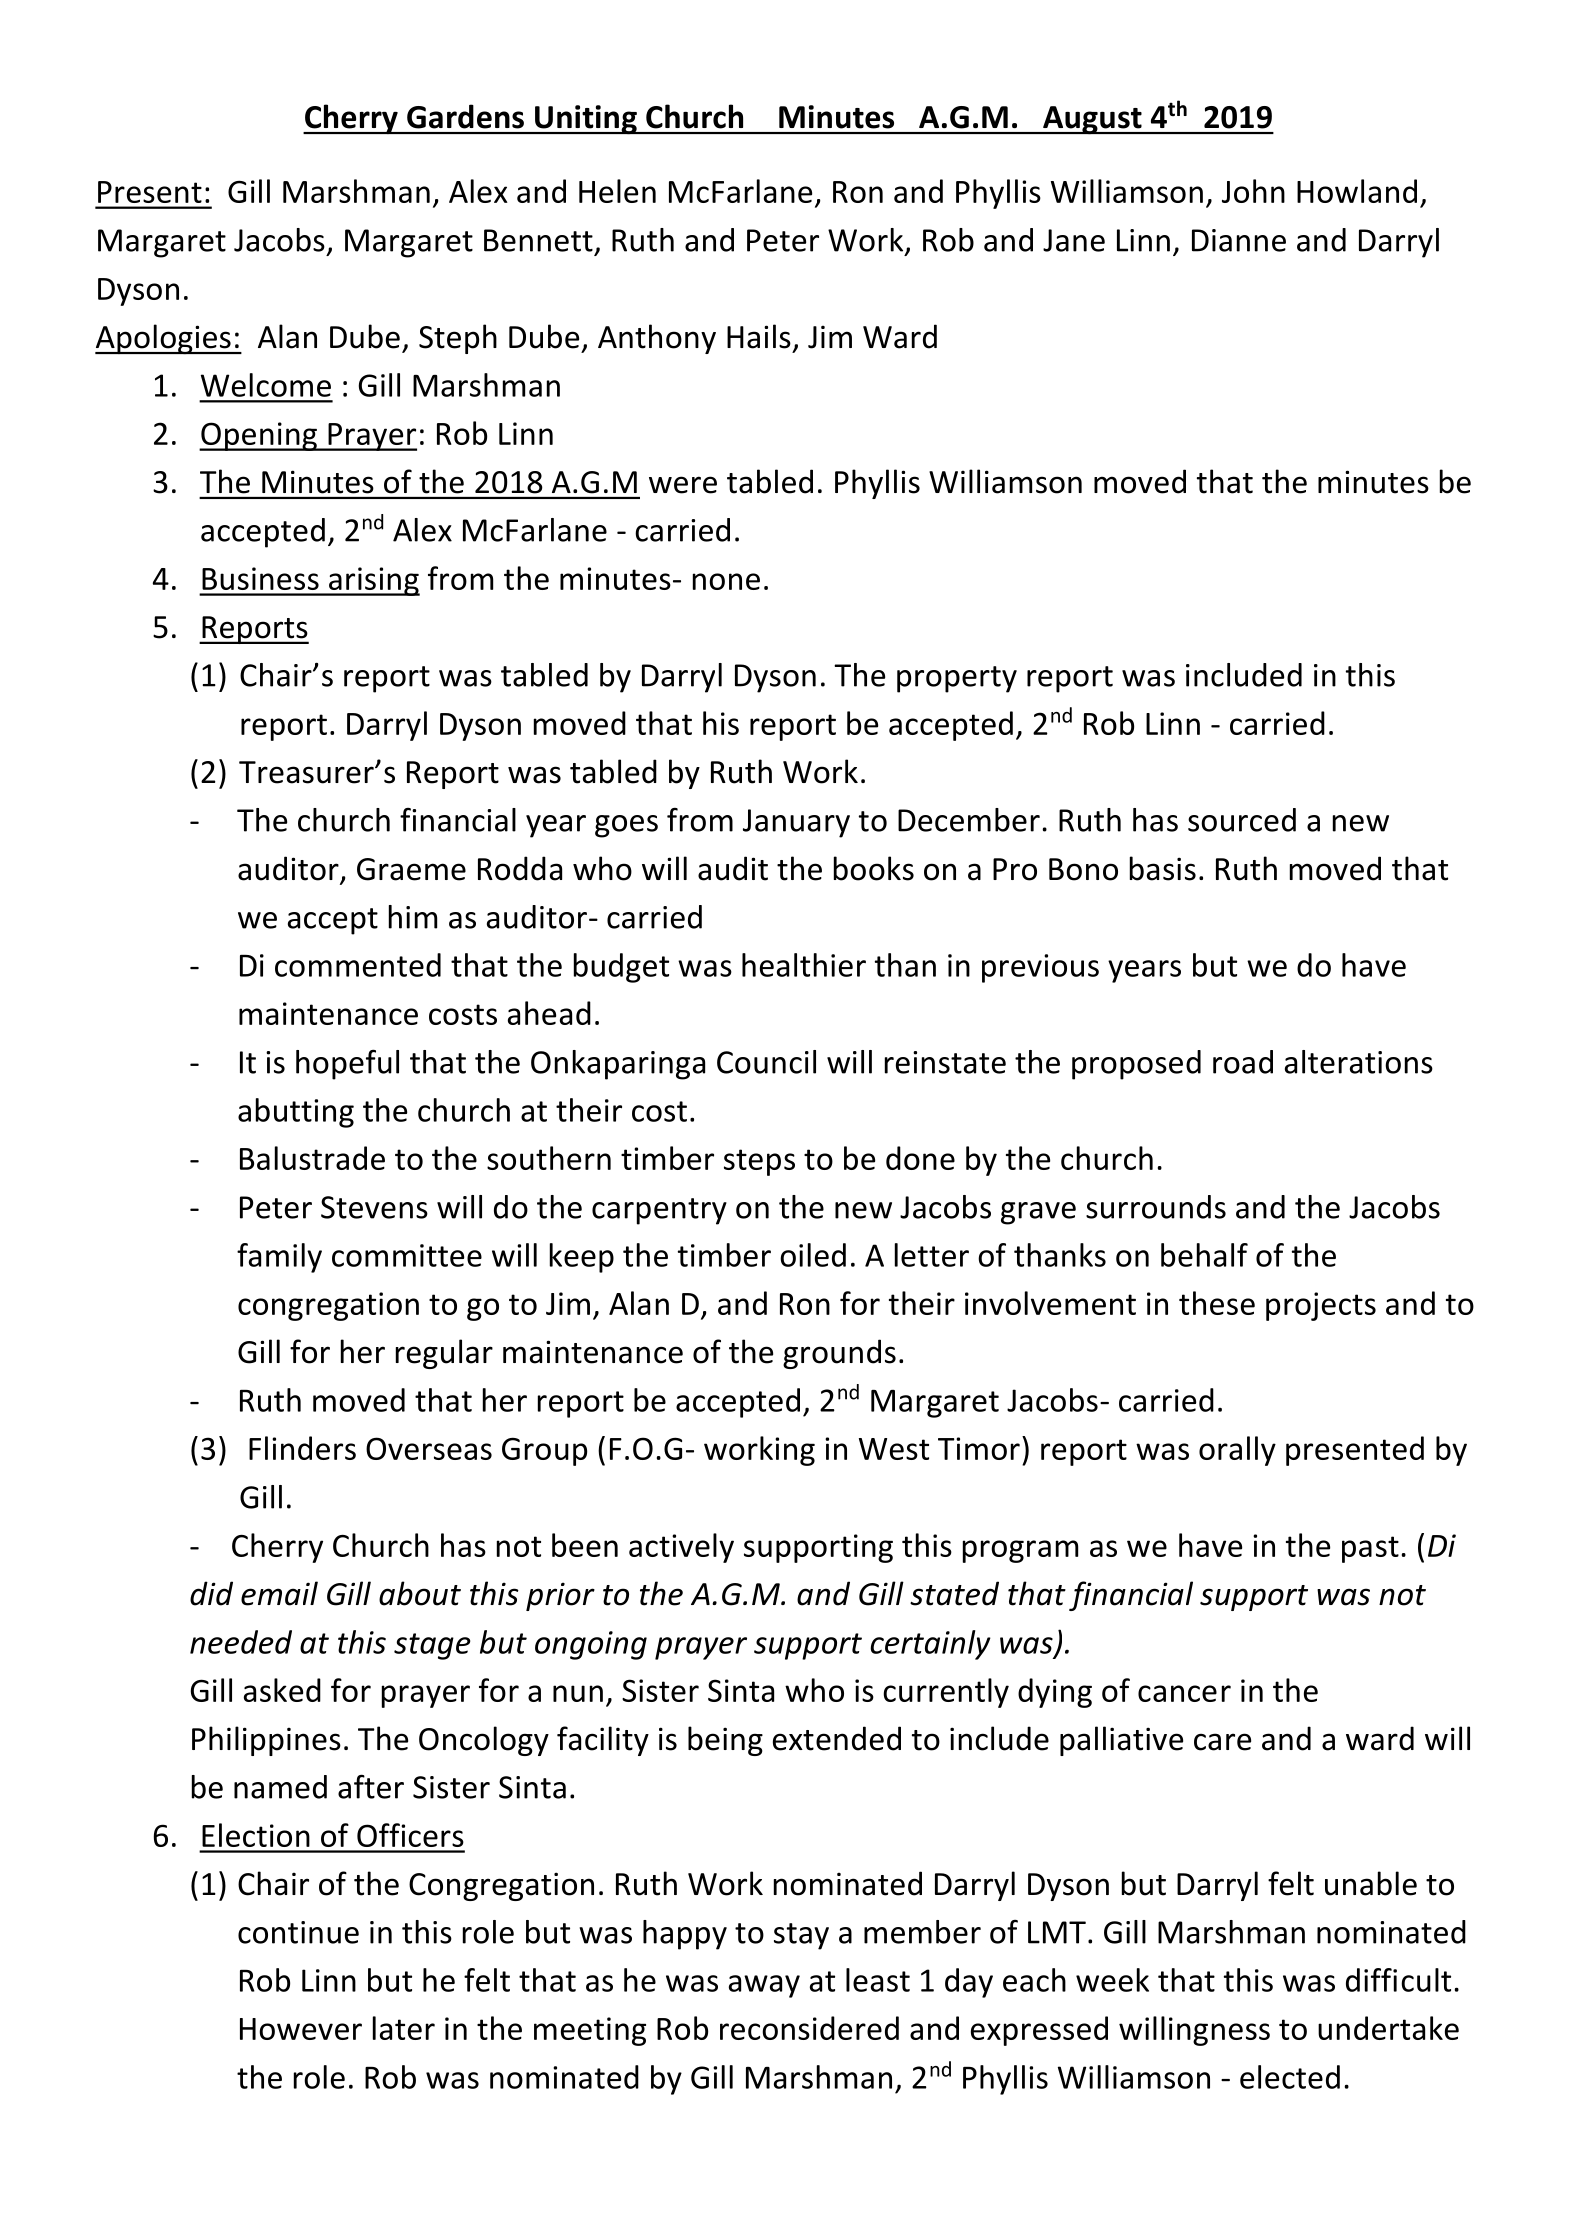 This page has width=1577, height=2230. I want to click on Helen, so click(617, 191).
